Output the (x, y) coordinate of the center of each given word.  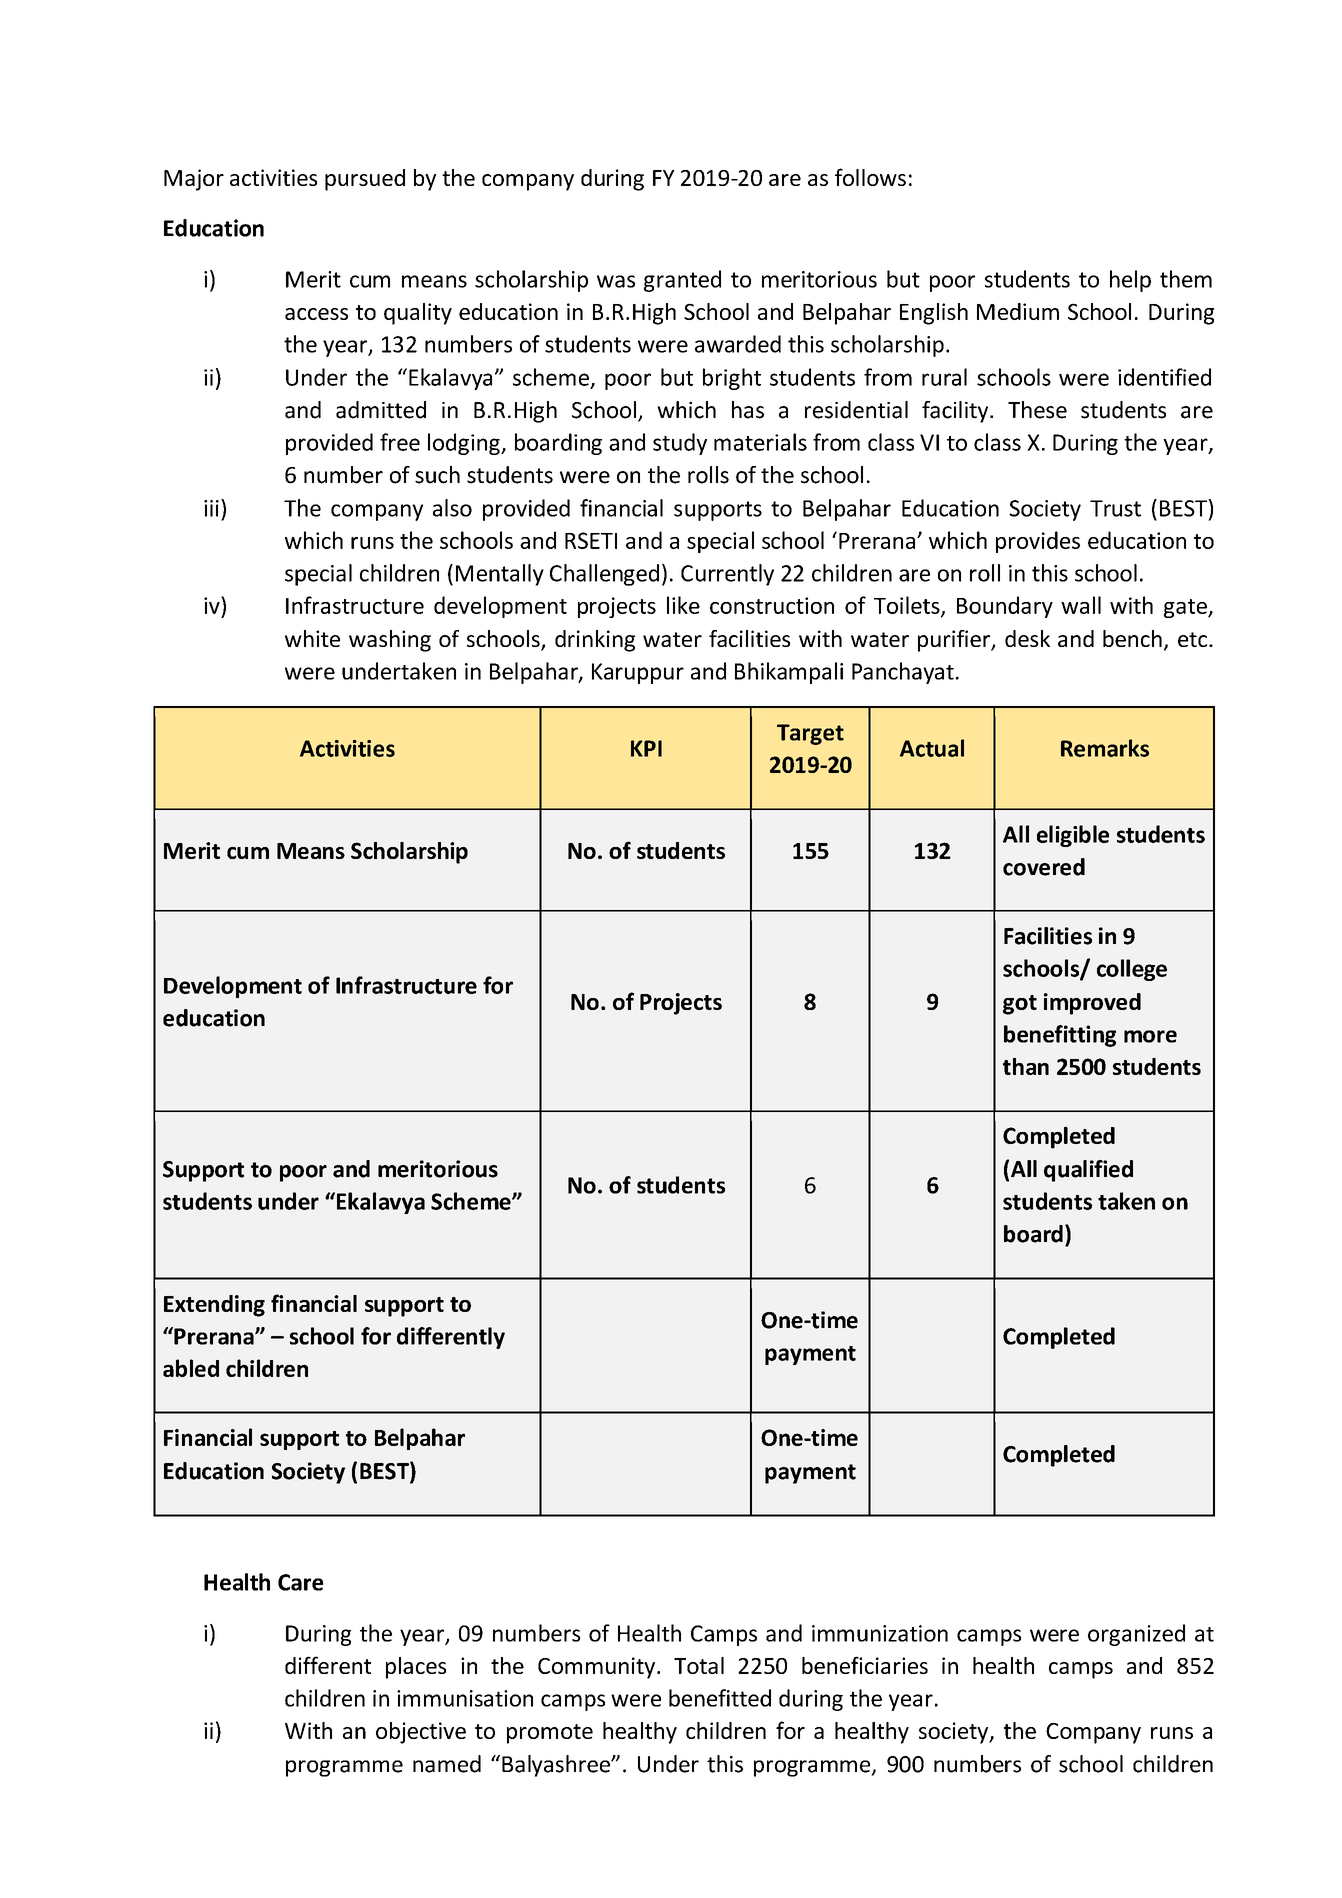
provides (1038, 542)
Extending (214, 1306)
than (1026, 1066)
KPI (646, 748)
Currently (727, 575)
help (1130, 281)
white (312, 638)
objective (421, 1733)
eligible (1073, 836)
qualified (1088, 1171)
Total (699, 1665)
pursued (365, 180)
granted (682, 281)
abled (191, 1368)
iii (211, 508)
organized (1136, 1635)
